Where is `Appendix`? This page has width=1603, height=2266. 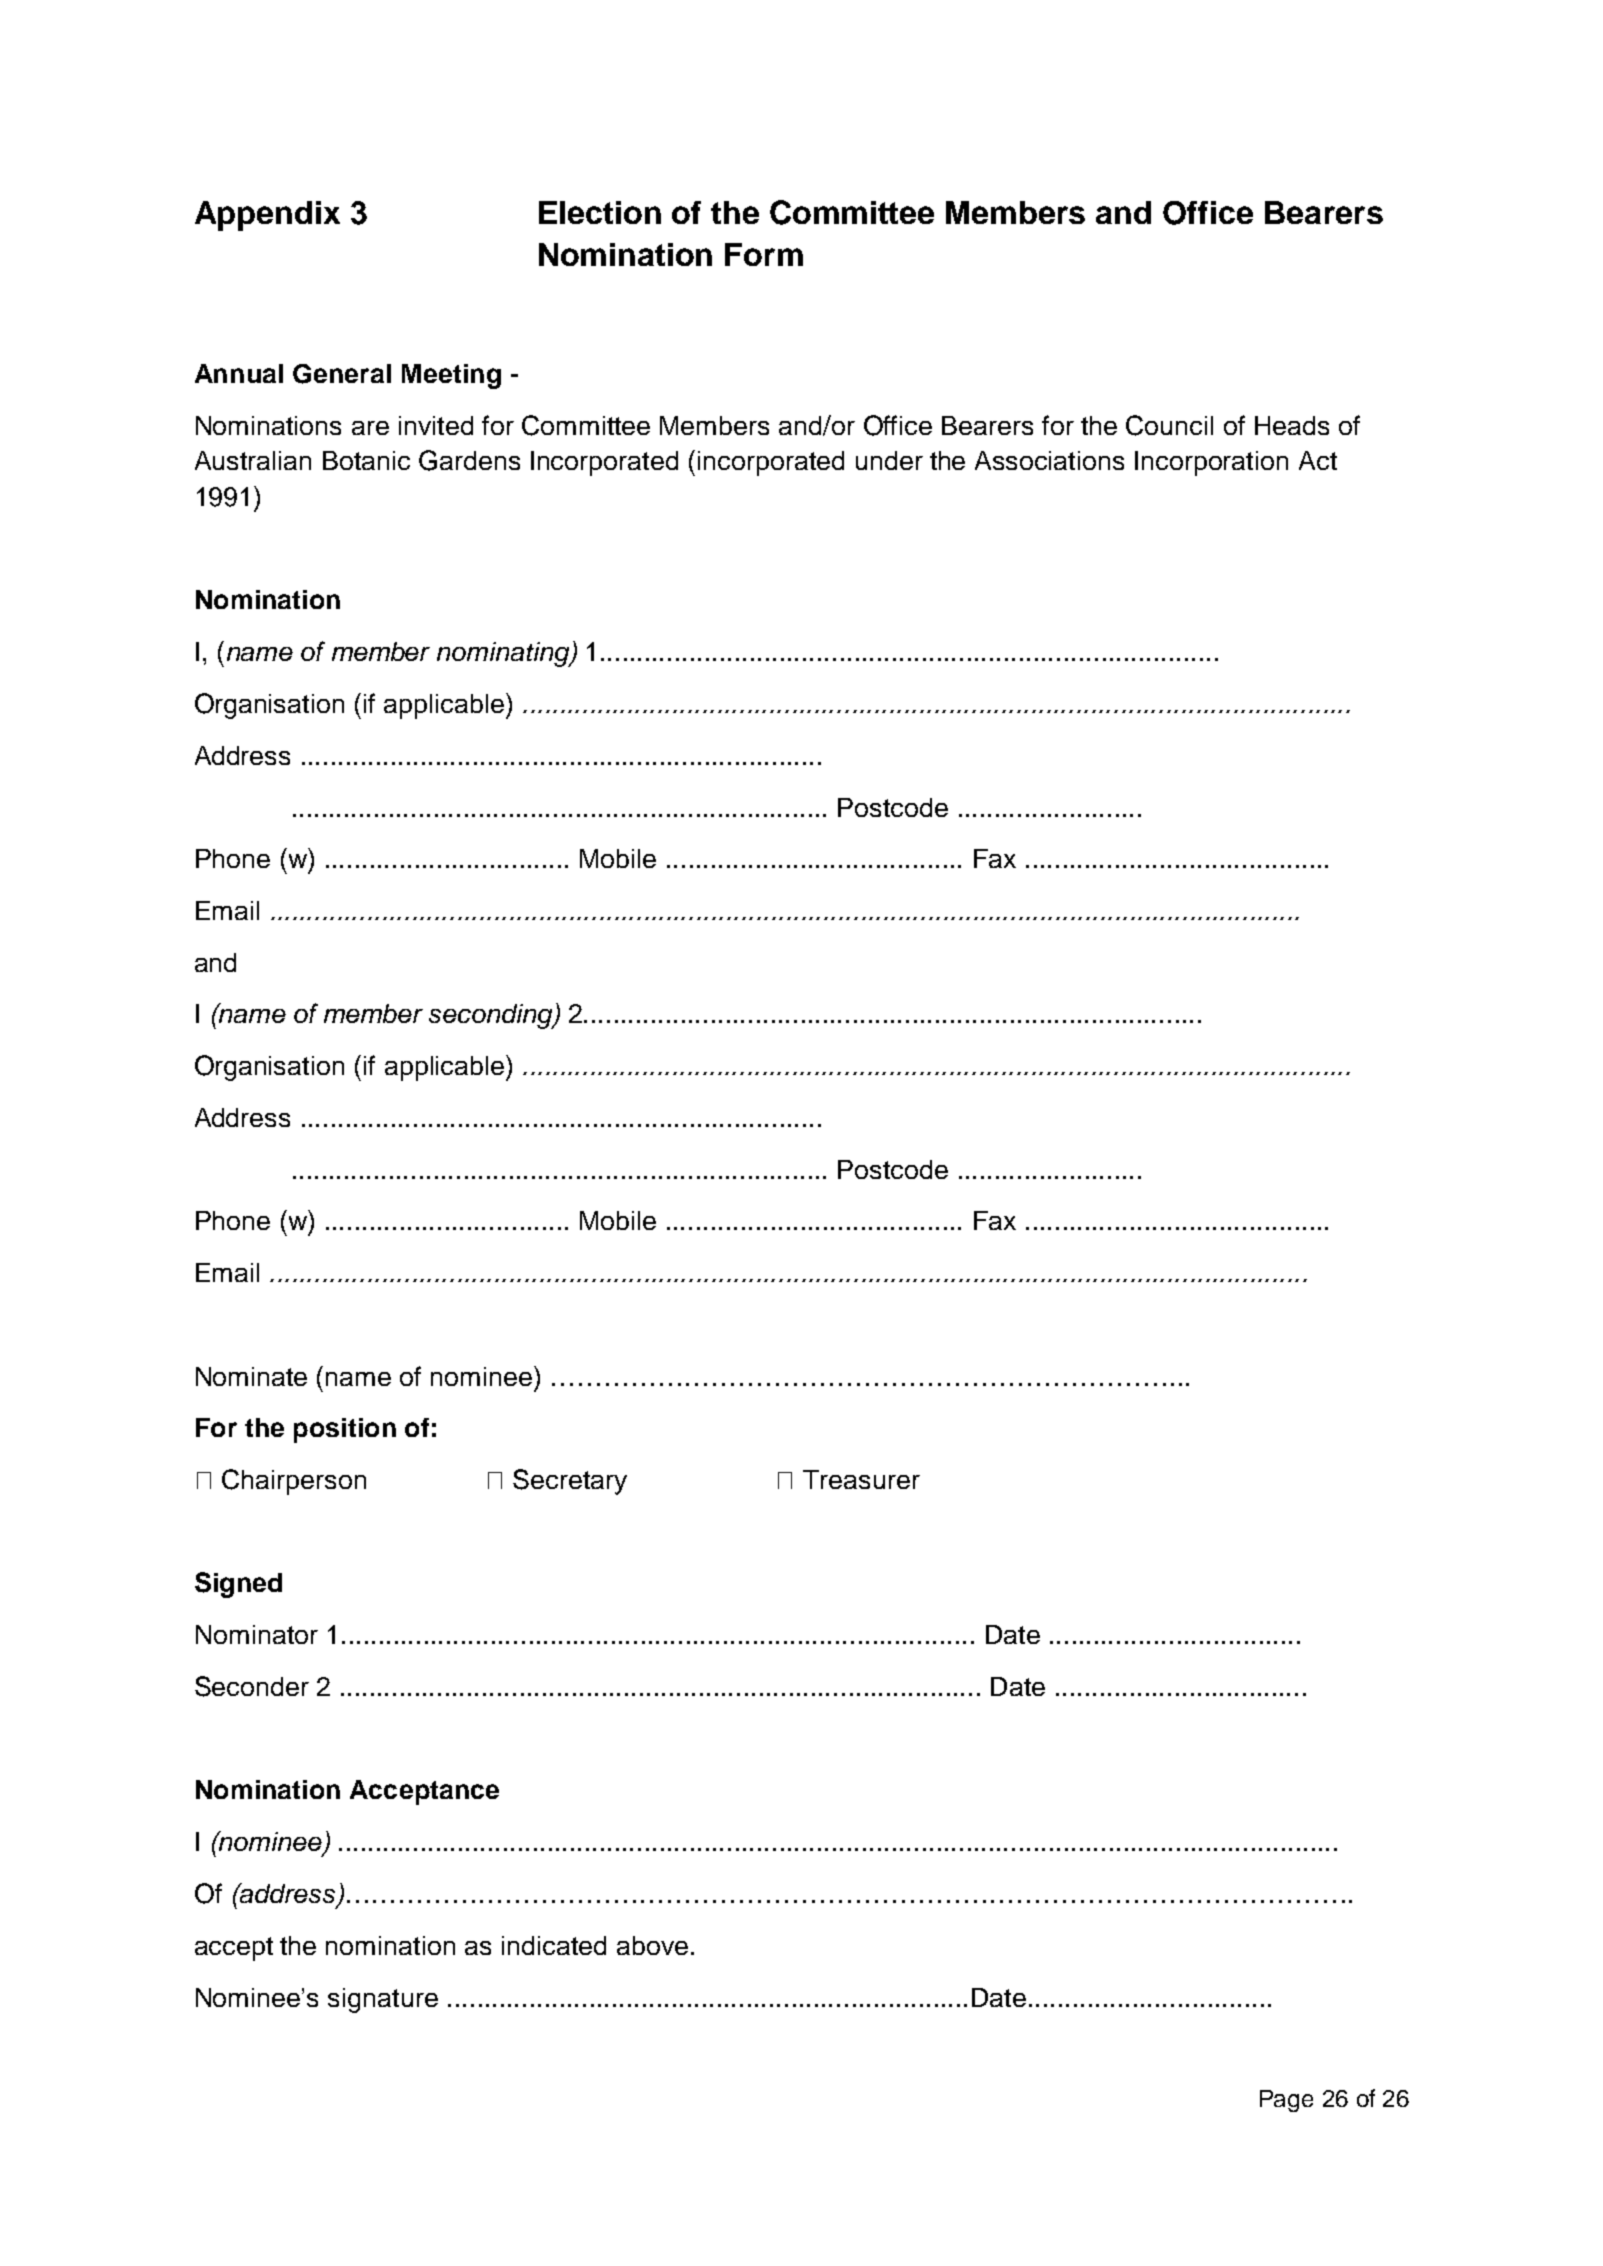
Appendix is located at coordinates (267, 216).
